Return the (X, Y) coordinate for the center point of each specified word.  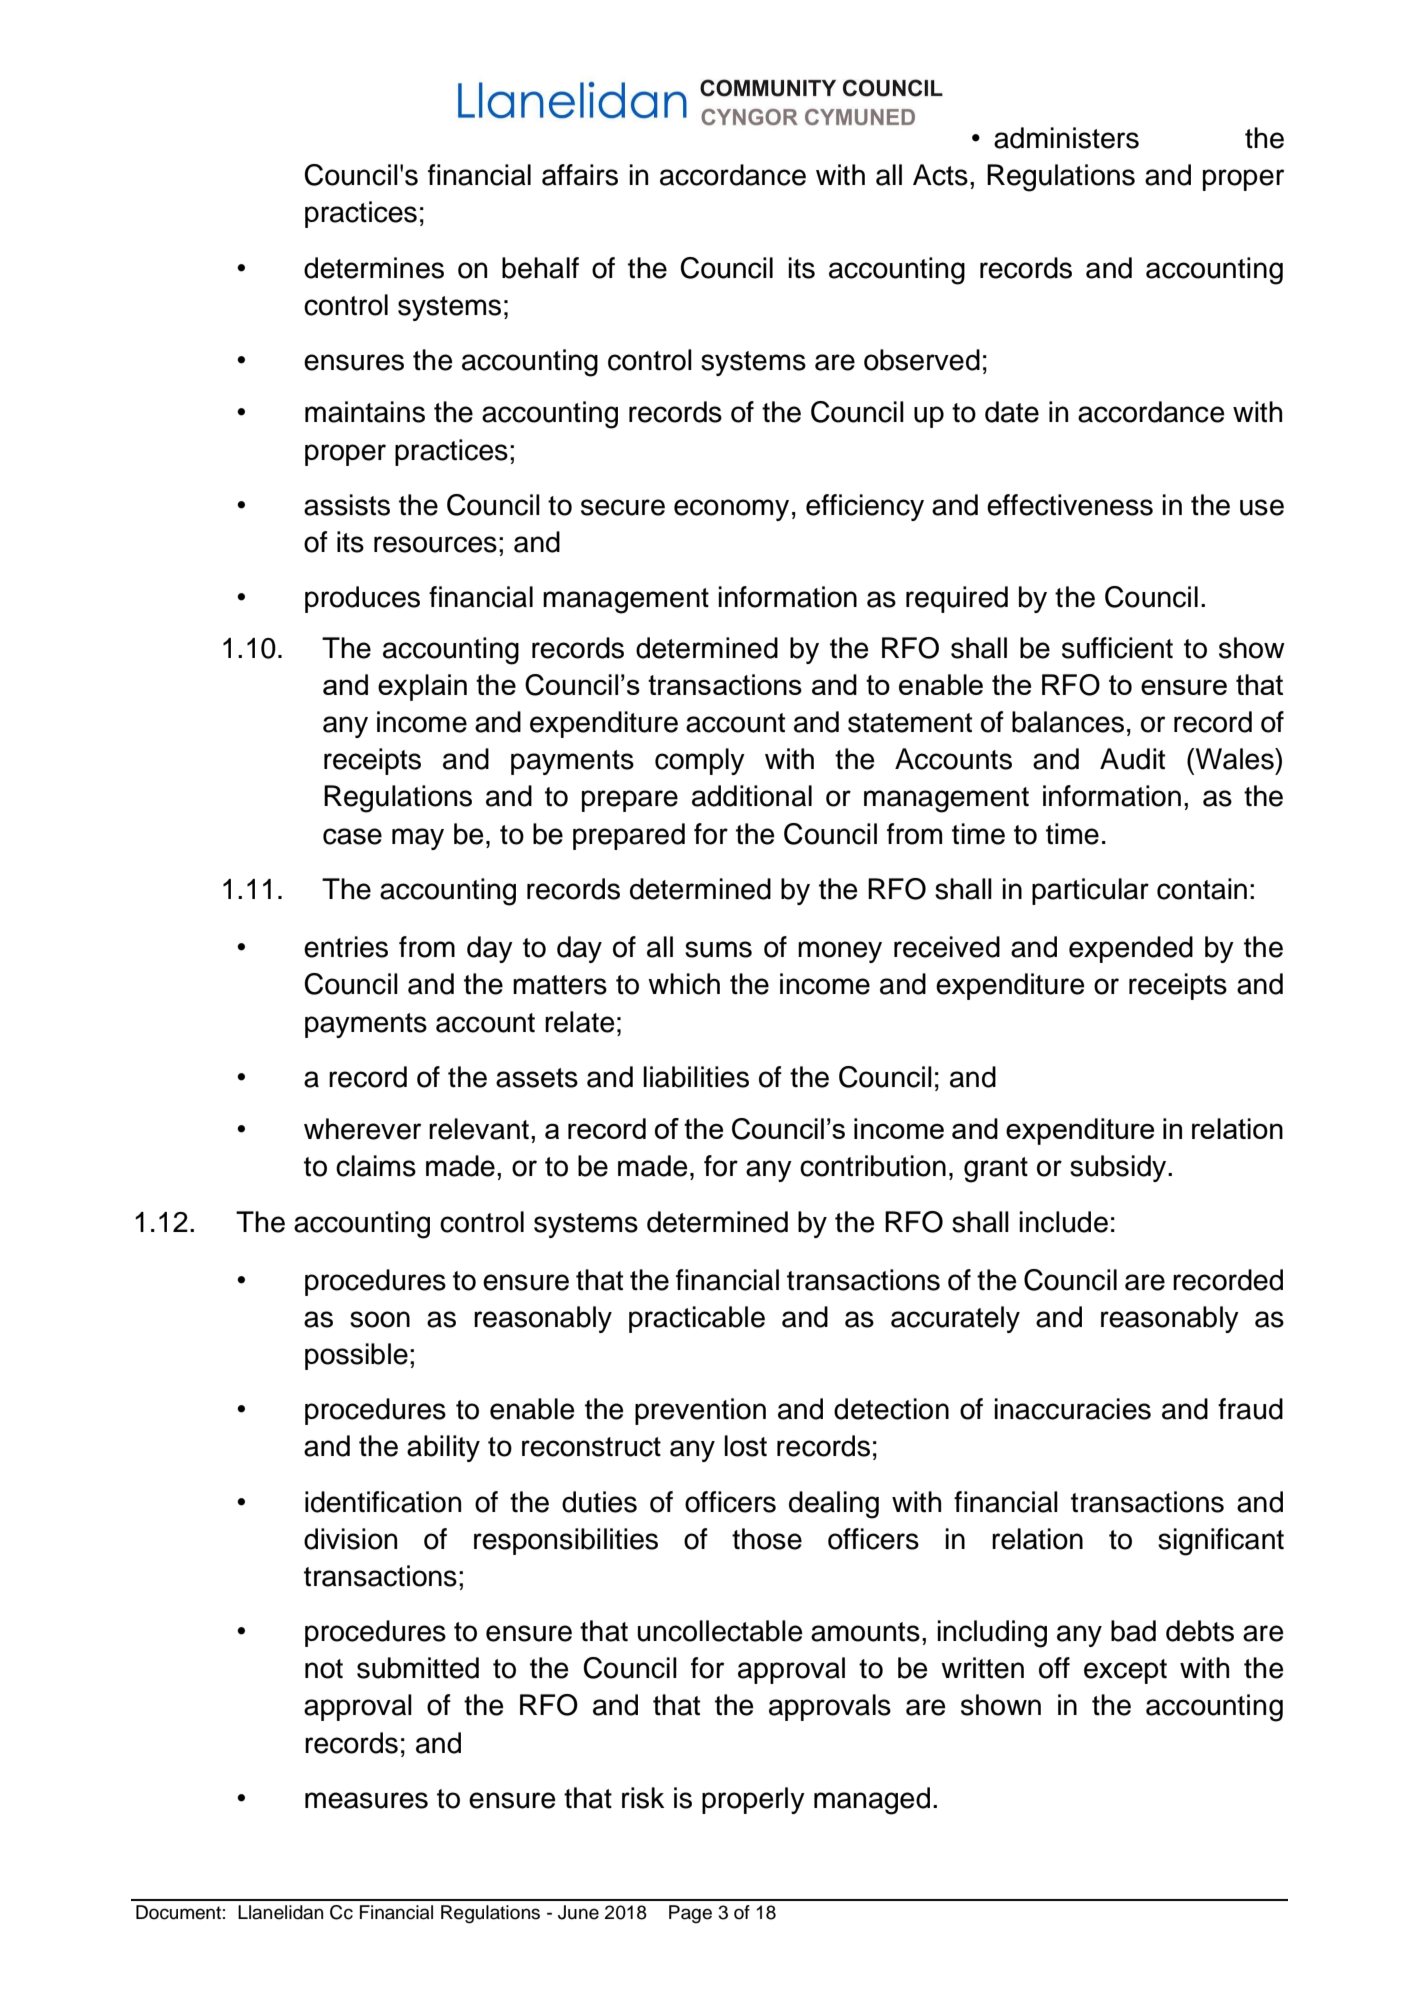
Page (690, 1914)
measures (366, 1800)
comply (700, 761)
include (1063, 1222)
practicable (697, 1319)
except (1125, 1671)
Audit (1132, 759)
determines (374, 268)
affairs (580, 175)
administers (1066, 138)
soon (380, 1319)
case (352, 836)
